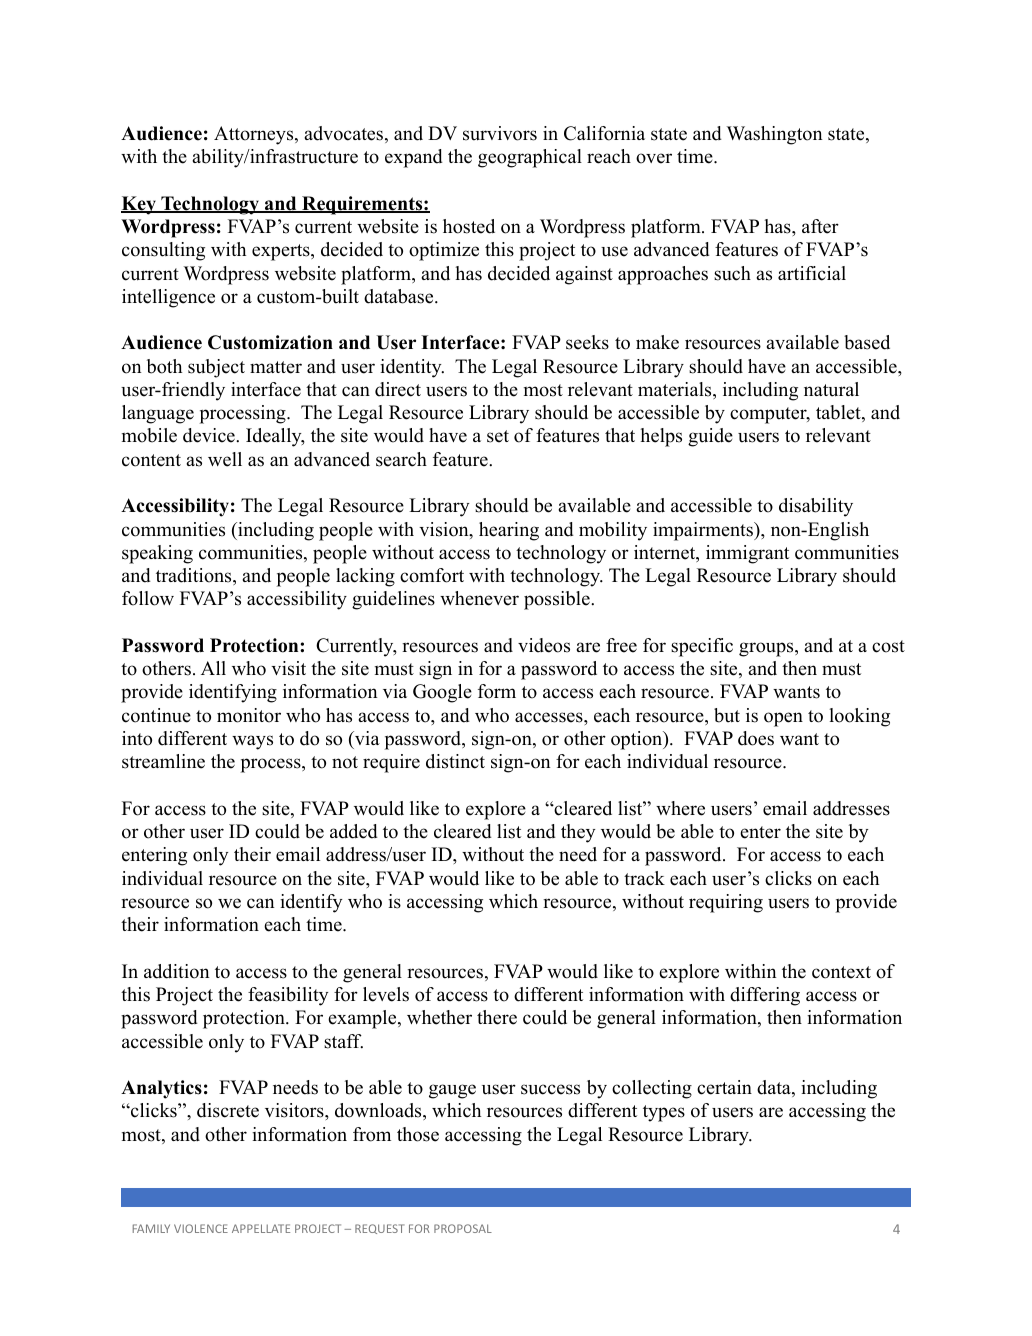  What do you see at coordinates (724, 1087) in the screenshot?
I see `certain` at bounding box center [724, 1087].
